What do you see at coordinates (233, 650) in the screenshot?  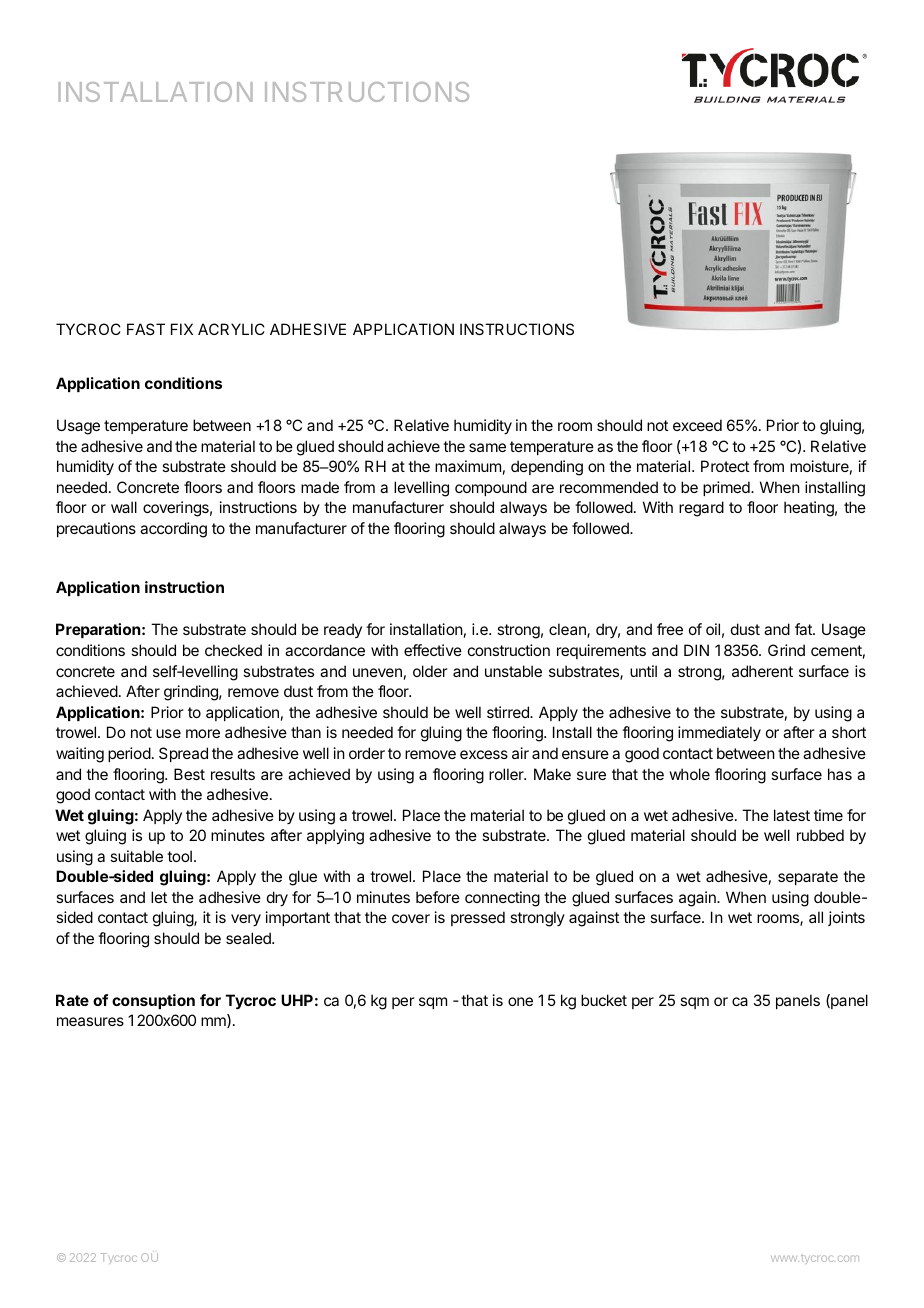 I see `checked` at bounding box center [233, 650].
